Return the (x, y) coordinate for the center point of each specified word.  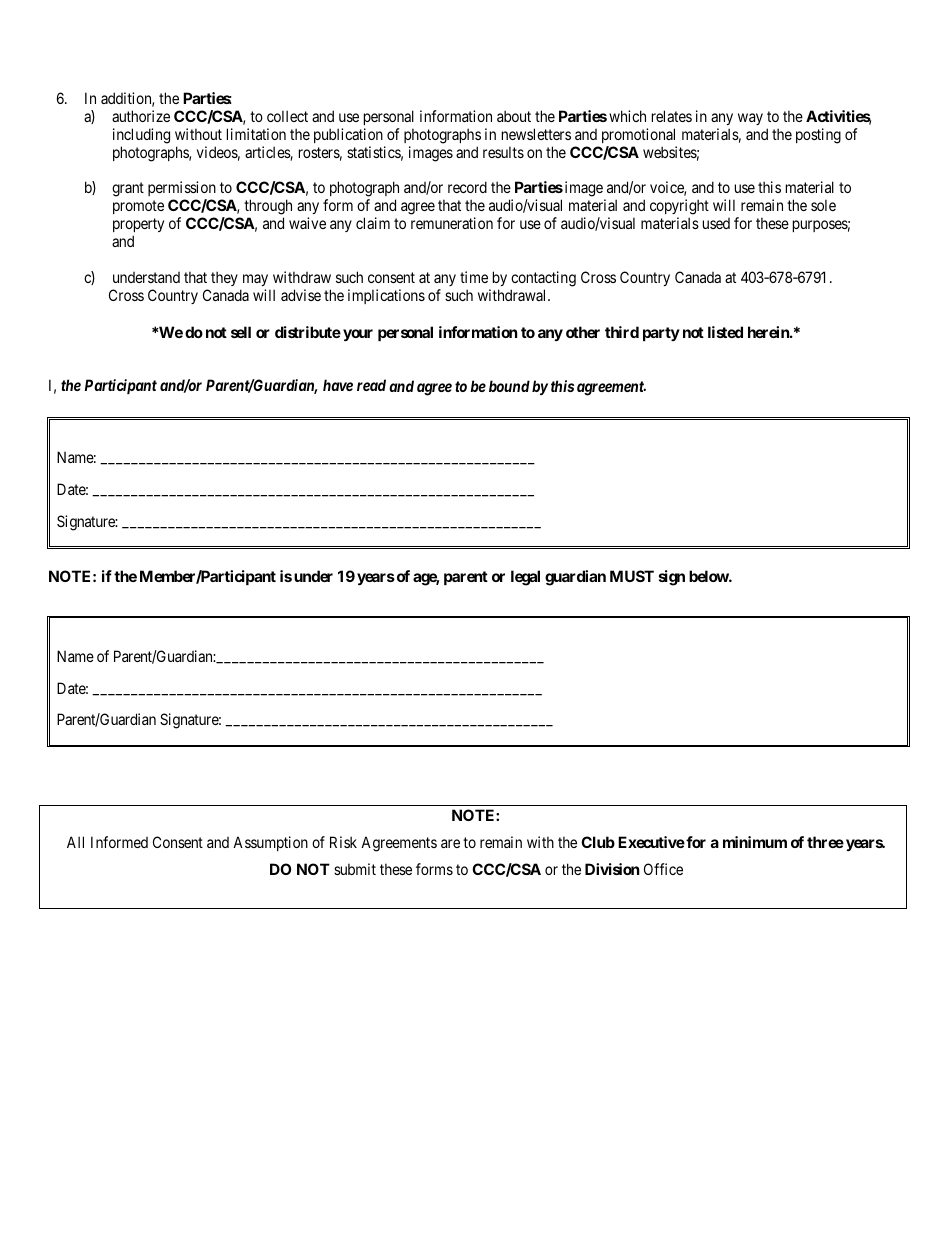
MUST (632, 576)
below (709, 576)
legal (525, 578)
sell (241, 332)
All (75, 842)
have (338, 385)
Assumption (270, 843)
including (141, 136)
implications (386, 296)
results (503, 152)
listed (725, 332)
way (750, 119)
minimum (755, 842)
